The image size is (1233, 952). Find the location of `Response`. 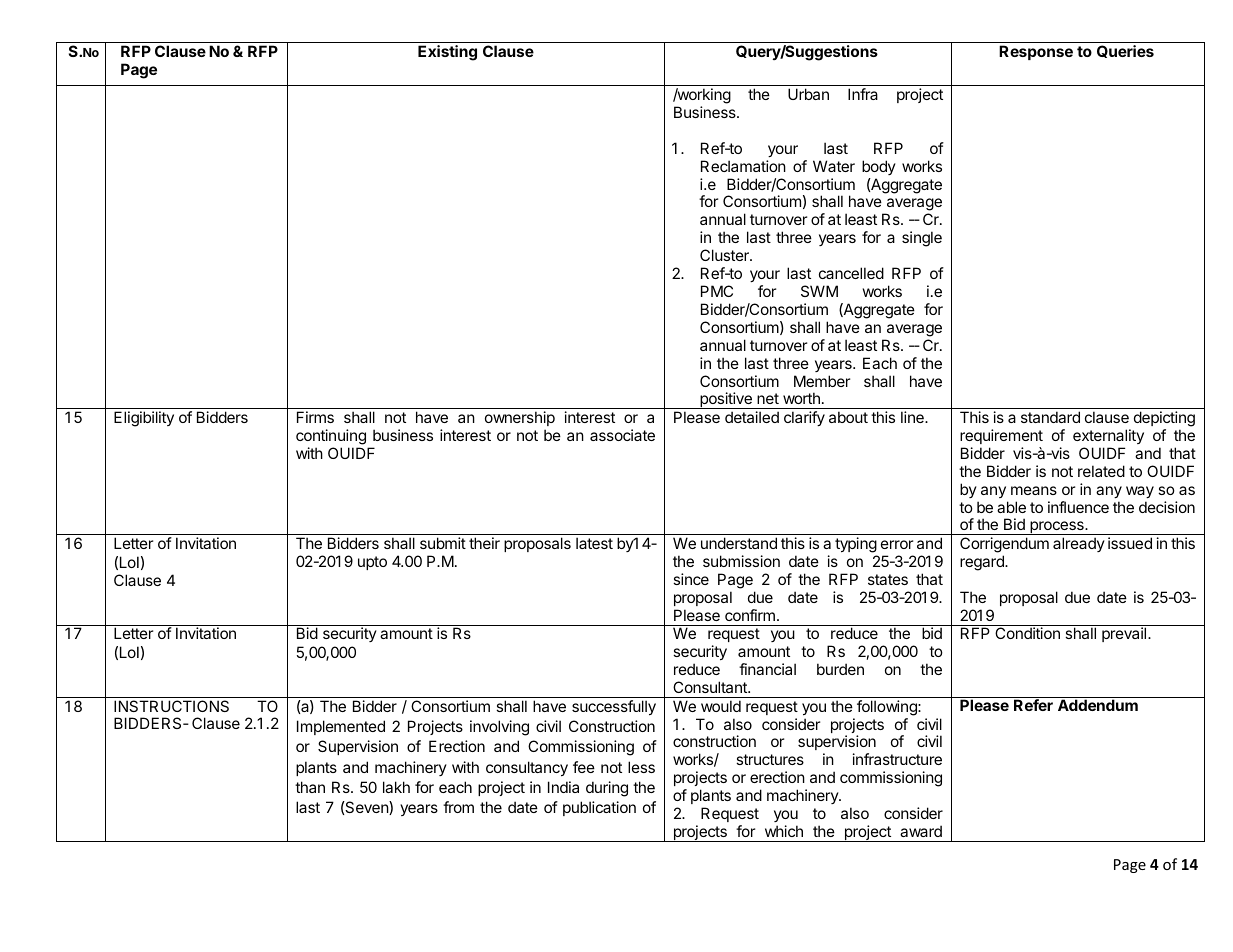

Response is located at coordinates (1036, 52).
